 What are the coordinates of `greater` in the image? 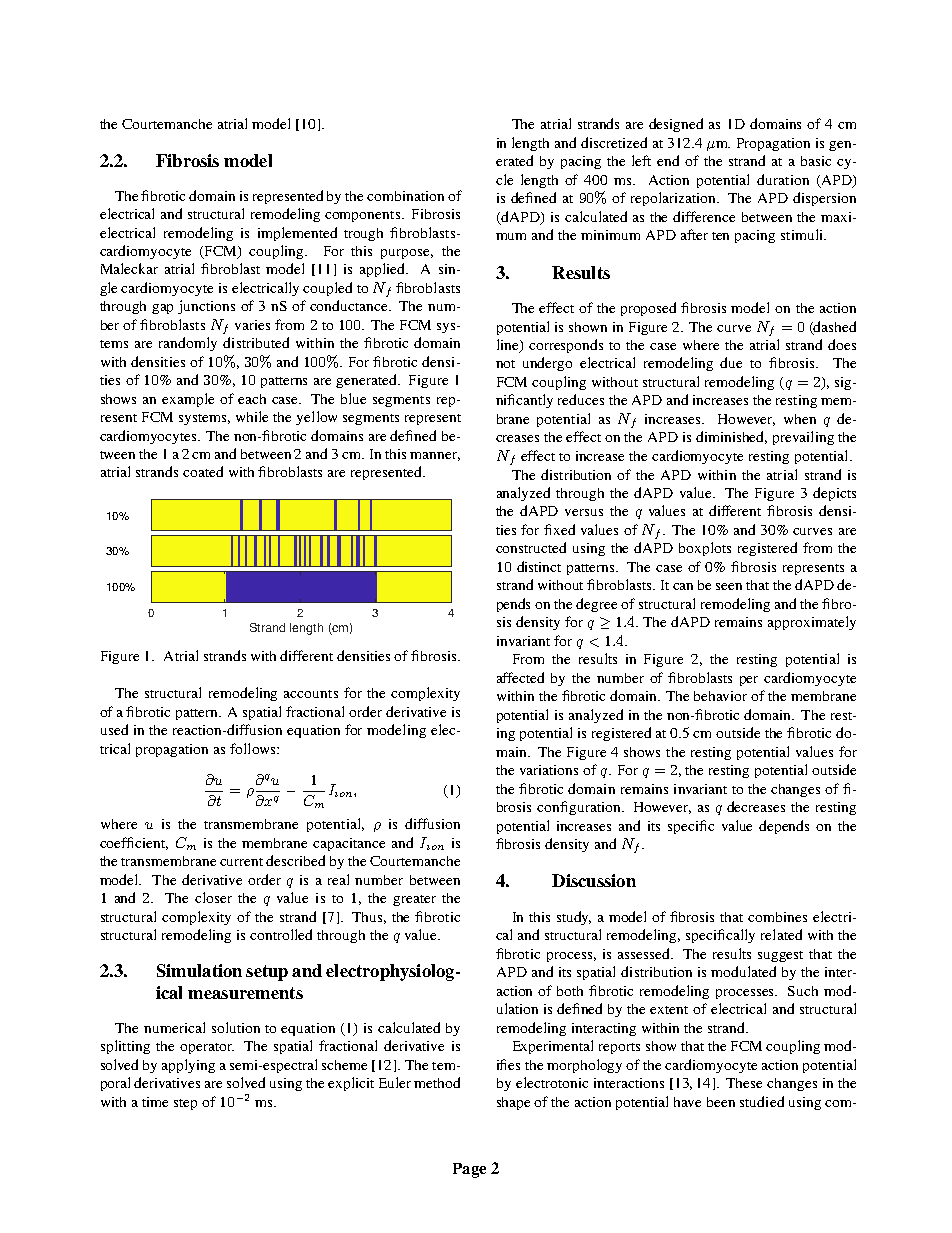 It's located at (414, 900).
